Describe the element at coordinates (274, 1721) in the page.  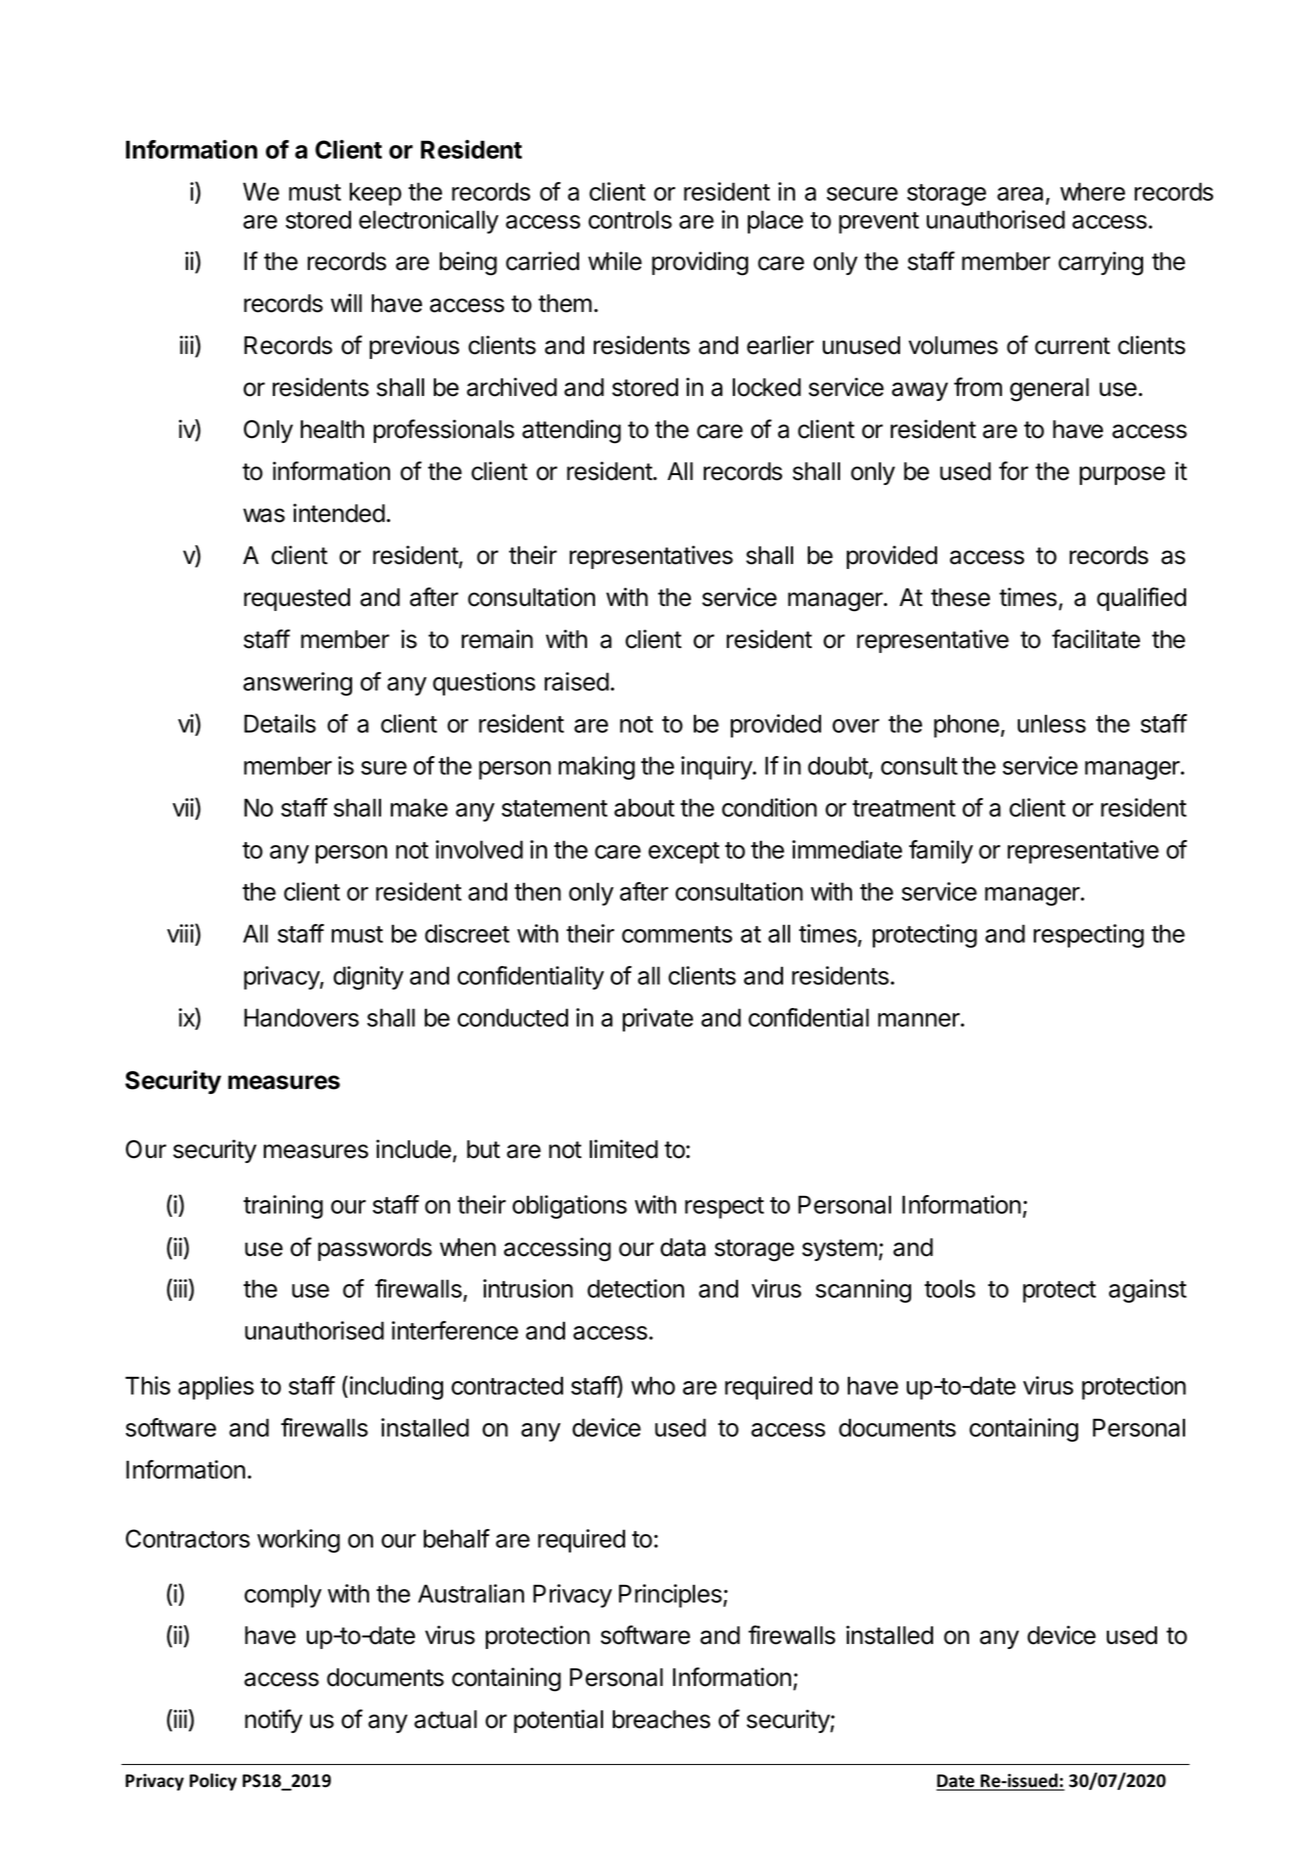
I see `notify` at that location.
